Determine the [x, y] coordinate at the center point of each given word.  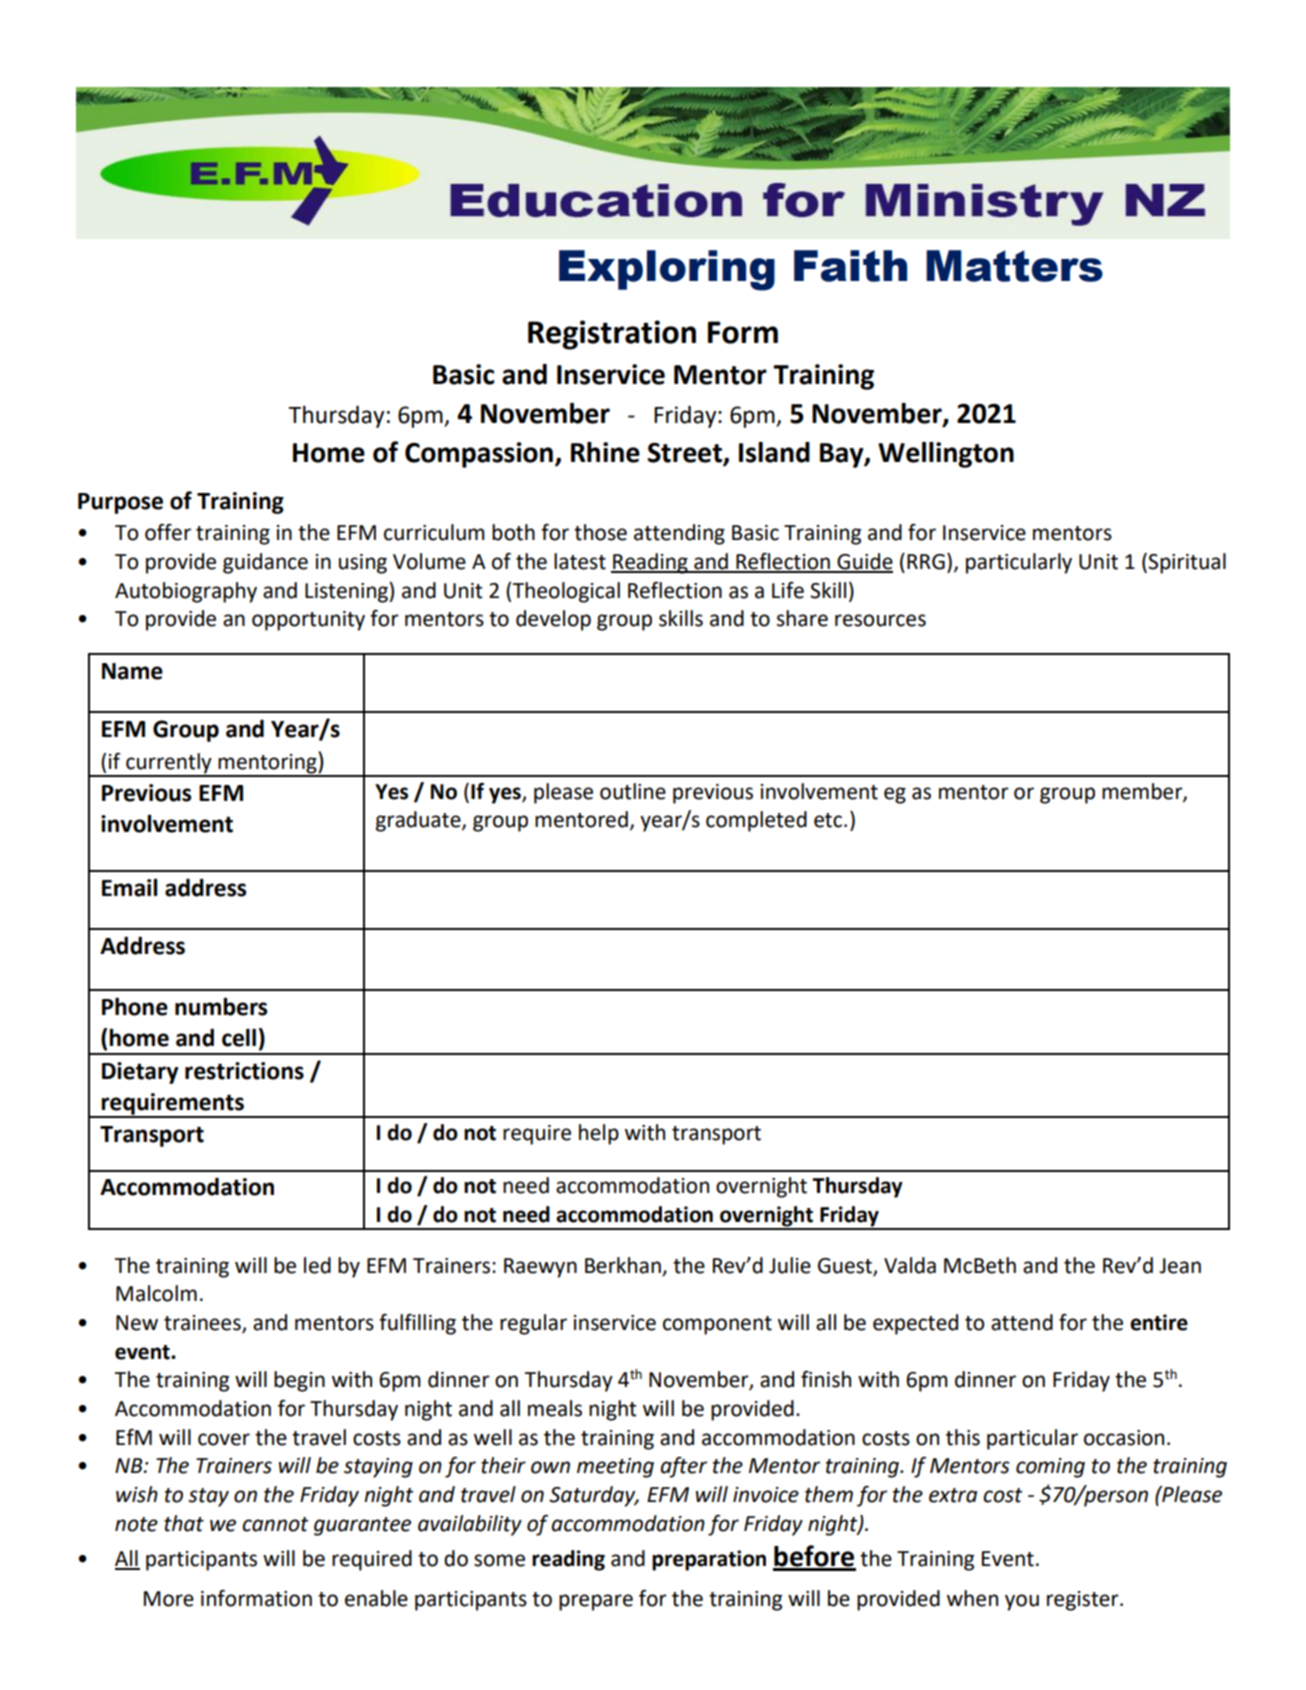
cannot [275, 1524]
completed [756, 821]
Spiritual [1187, 563]
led [317, 1265]
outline [633, 791]
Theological [566, 592]
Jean [1180, 1266]
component [717, 1325]
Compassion [479, 455]
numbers [221, 1006]
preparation [709, 1560]
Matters [1014, 266]
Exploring [667, 270]
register [1084, 1601]
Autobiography [186, 592]
